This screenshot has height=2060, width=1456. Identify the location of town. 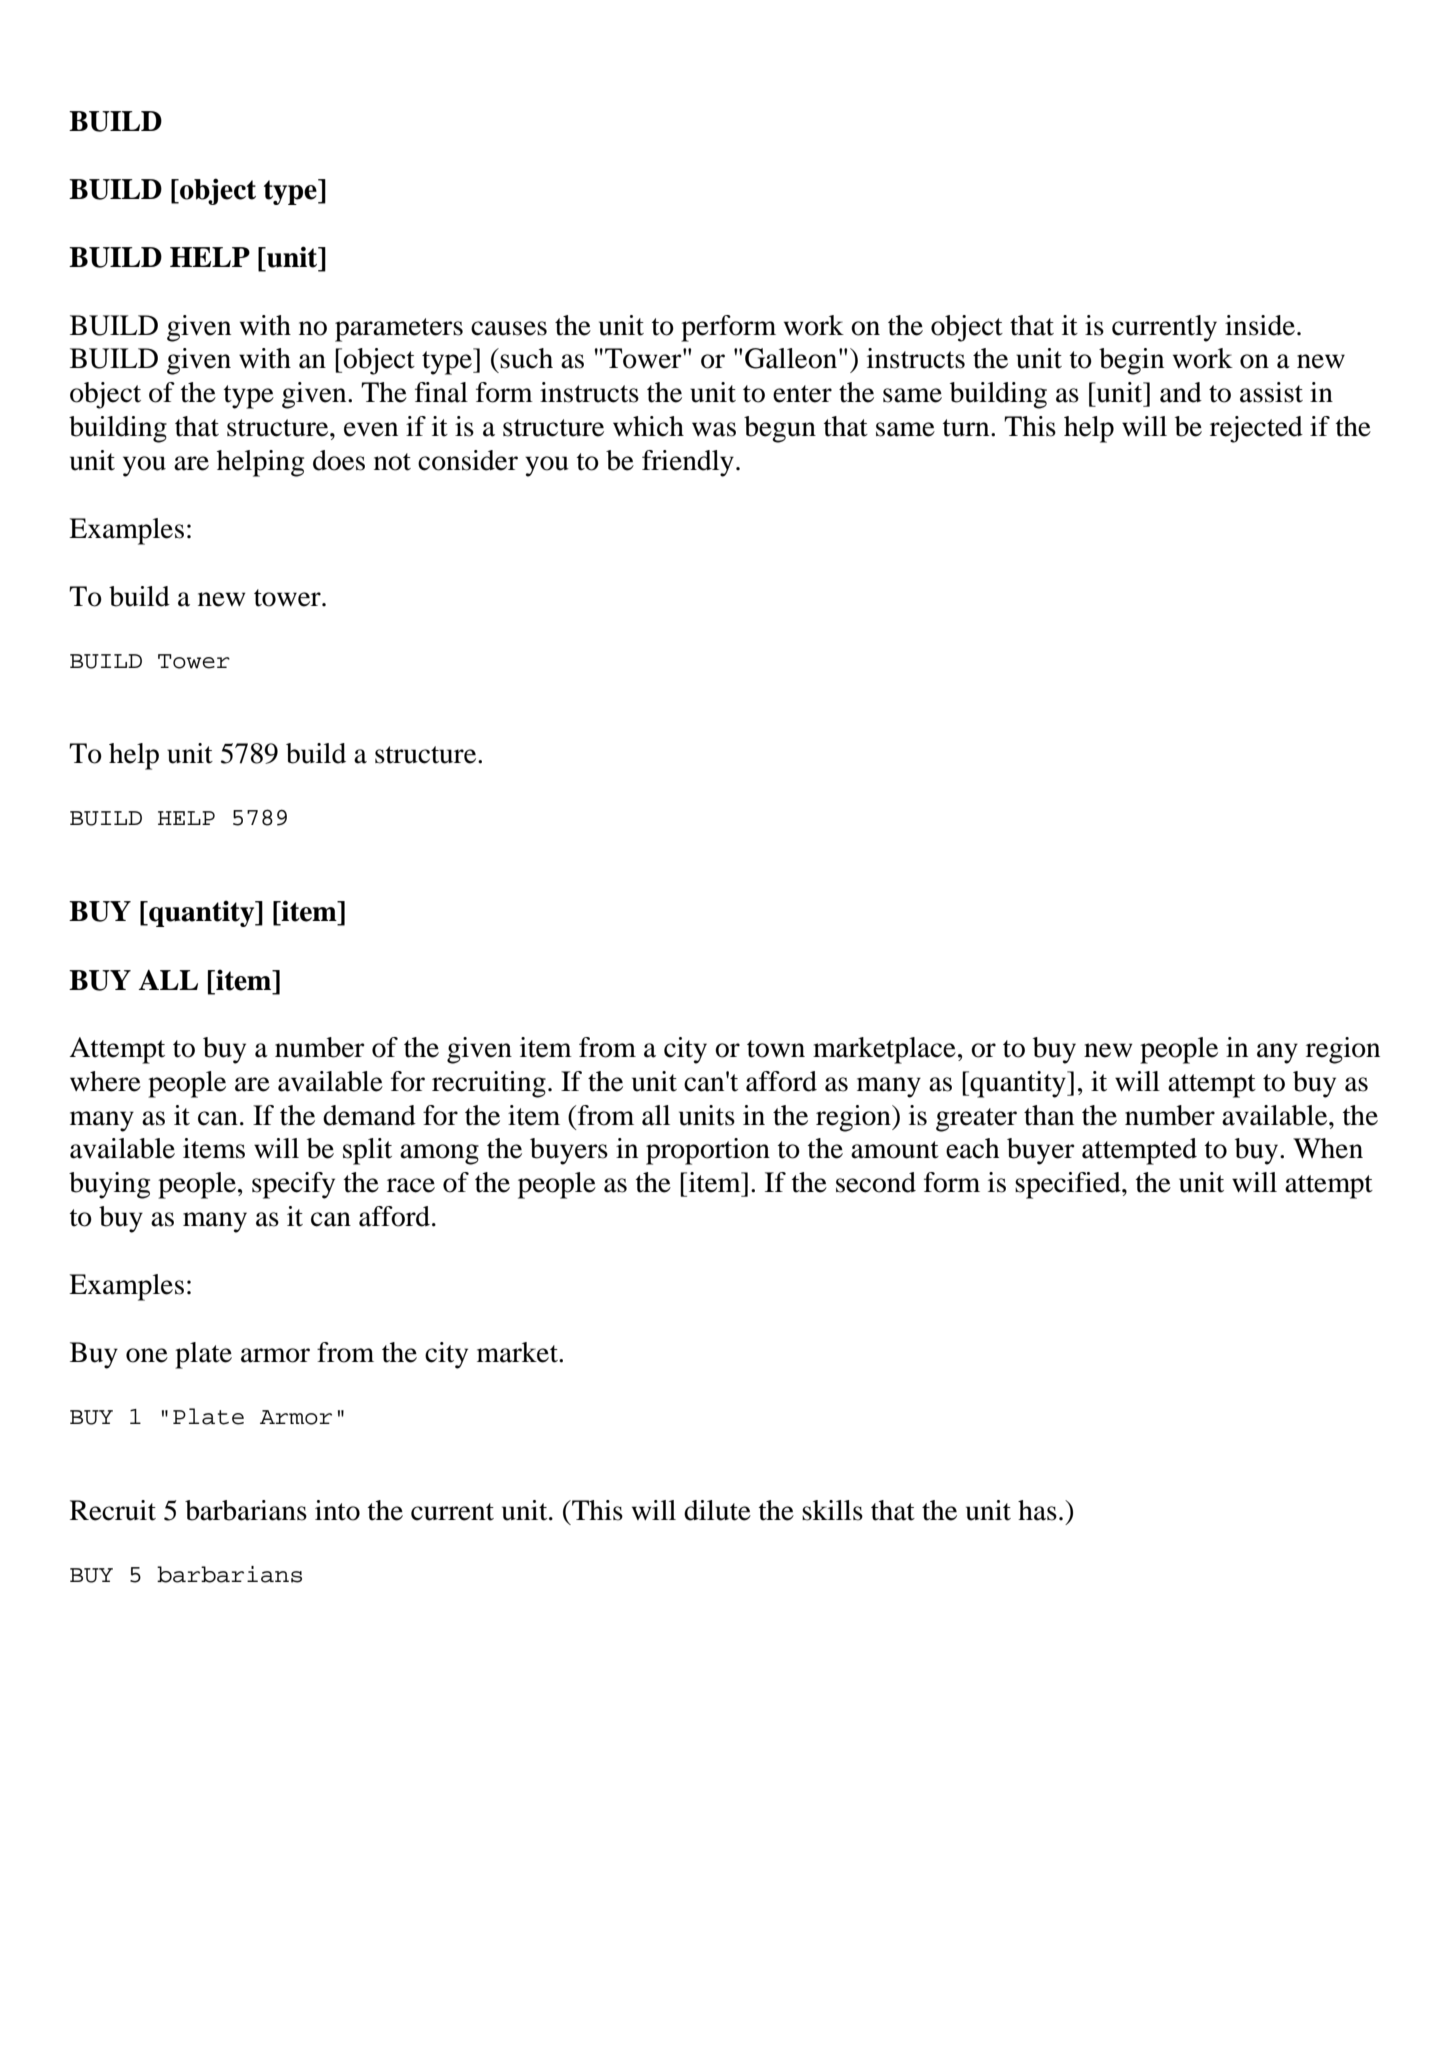
(776, 1049).
